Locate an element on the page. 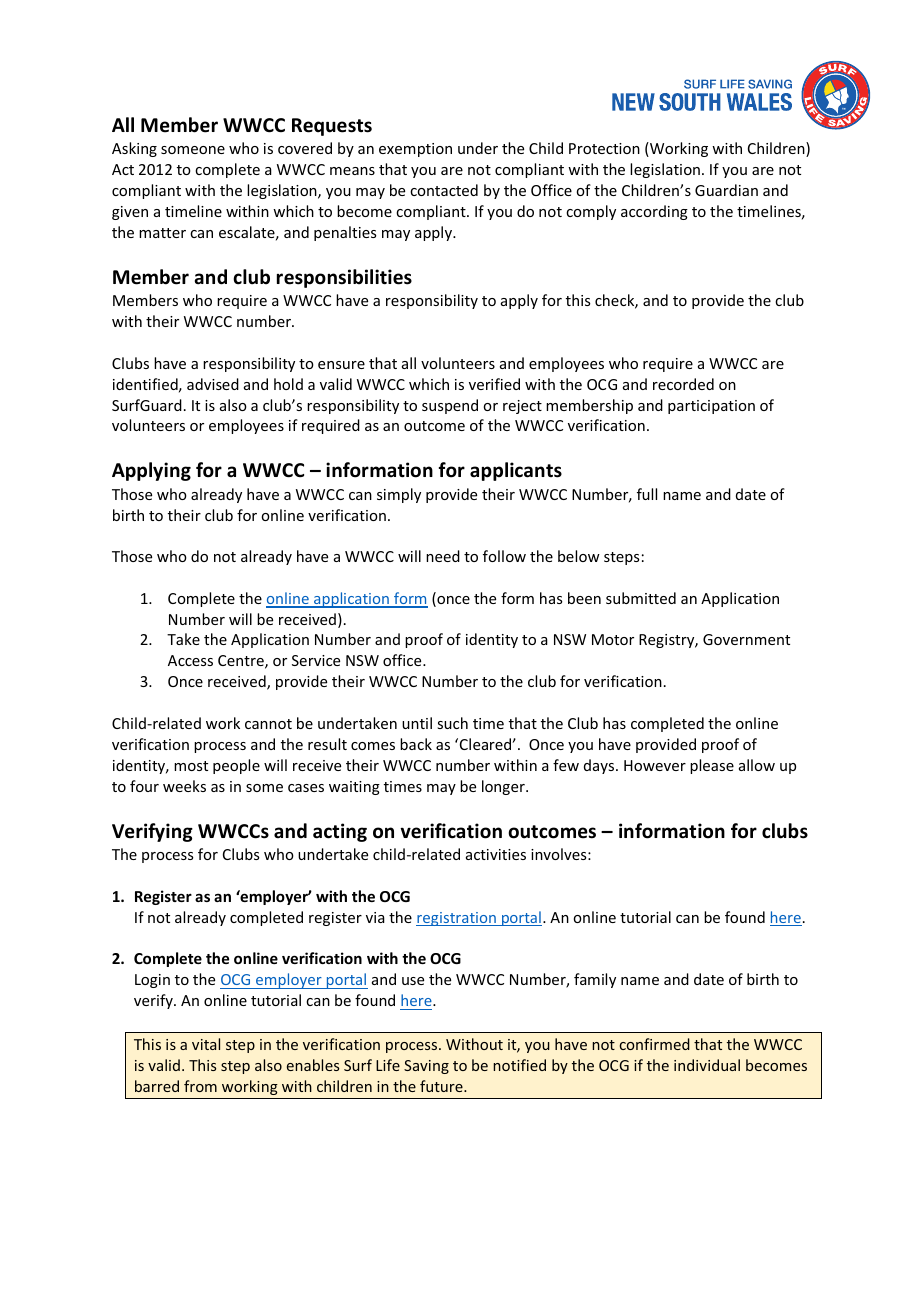 This page has width=924, height=1308. advised is located at coordinates (213, 384).
